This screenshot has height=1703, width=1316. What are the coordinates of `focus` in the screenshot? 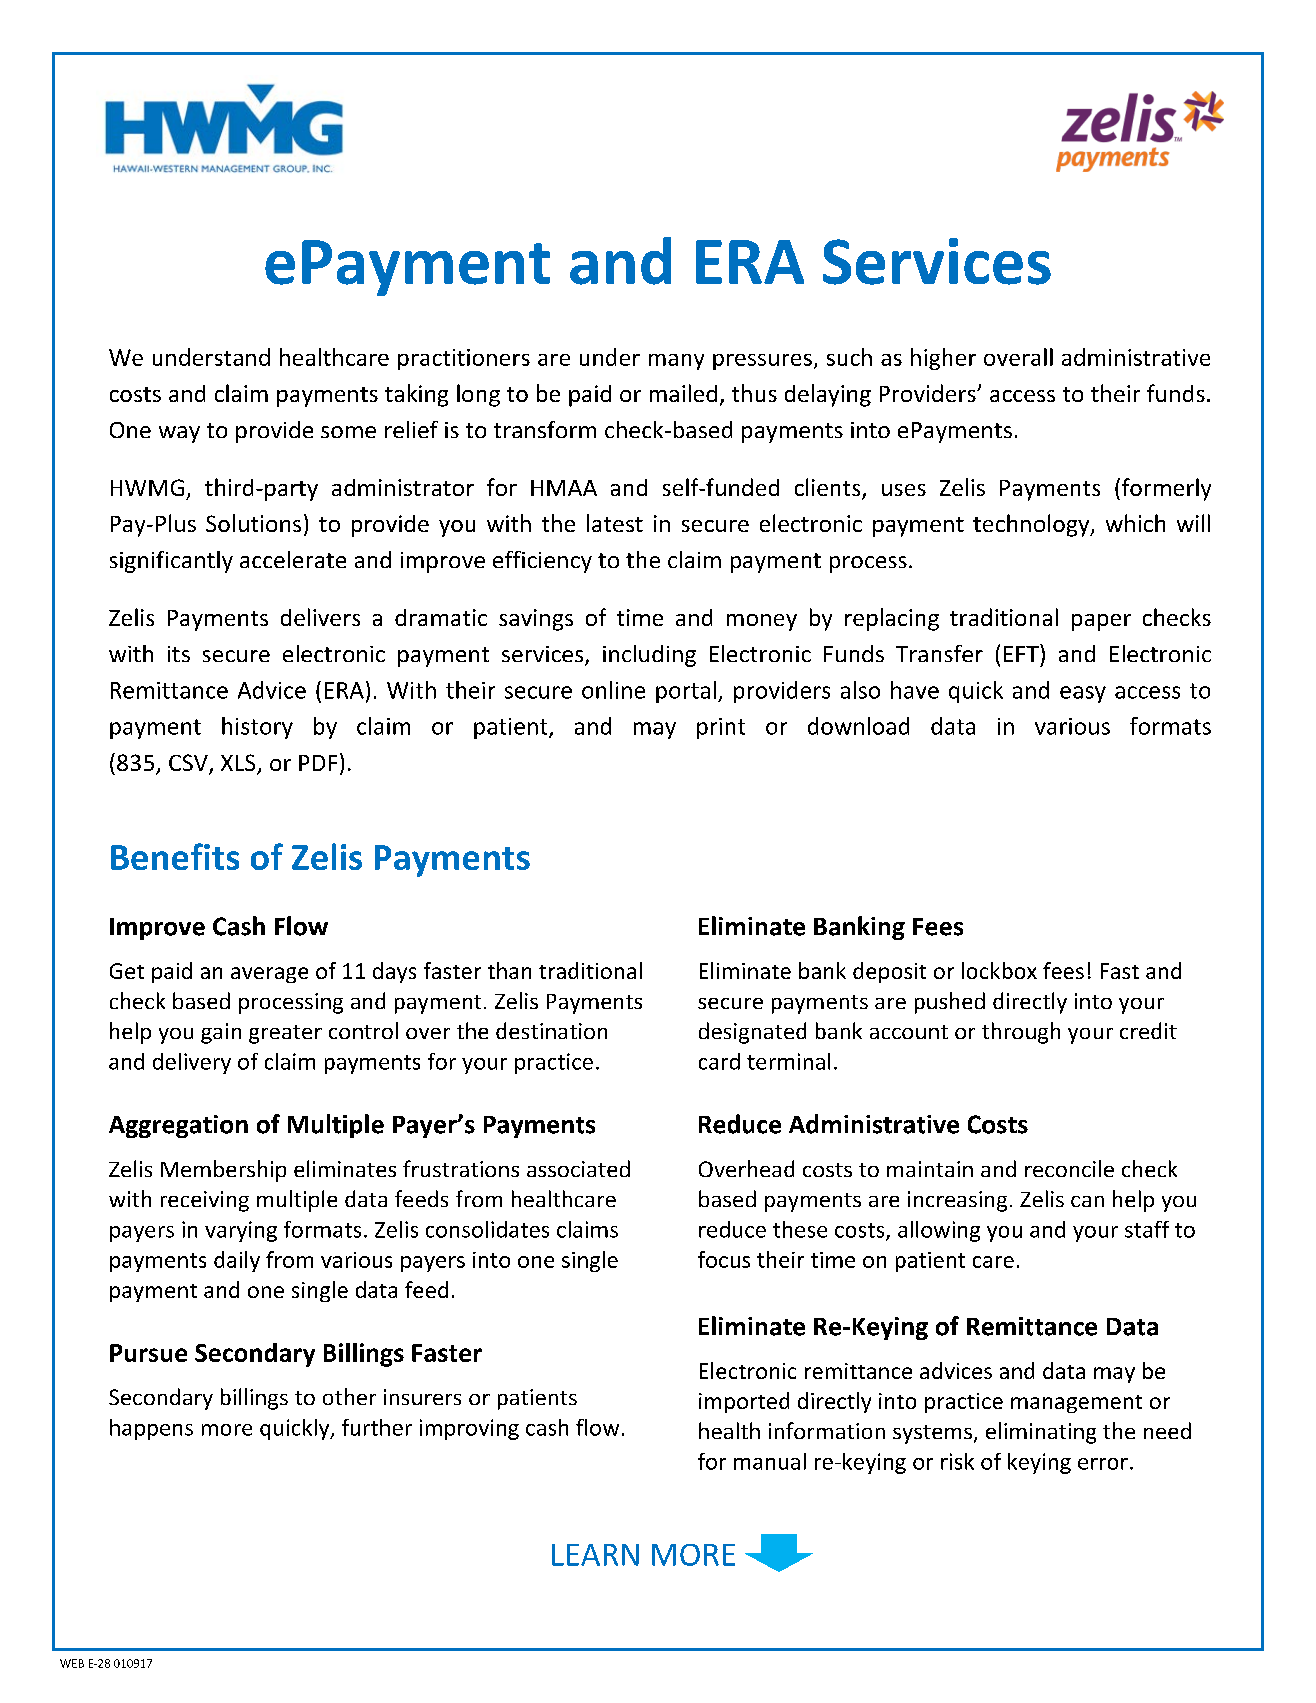 It's located at (724, 1259).
